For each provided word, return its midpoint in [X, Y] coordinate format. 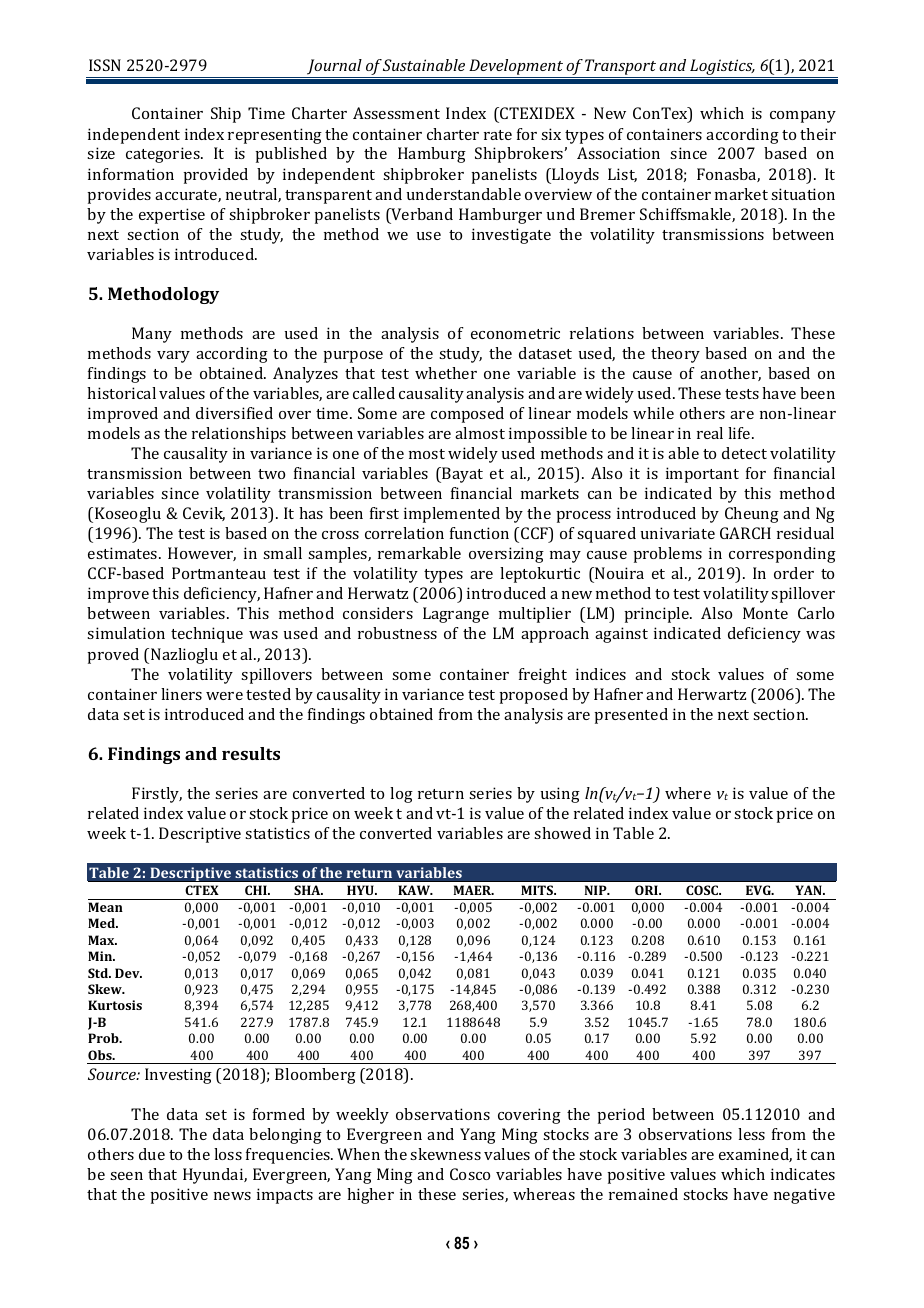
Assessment [396, 113]
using [560, 795]
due [152, 1154]
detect [744, 453]
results [251, 753]
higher [370, 1196]
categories [164, 155]
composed [467, 415]
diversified [234, 413]
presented [631, 716]
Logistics [721, 68]
